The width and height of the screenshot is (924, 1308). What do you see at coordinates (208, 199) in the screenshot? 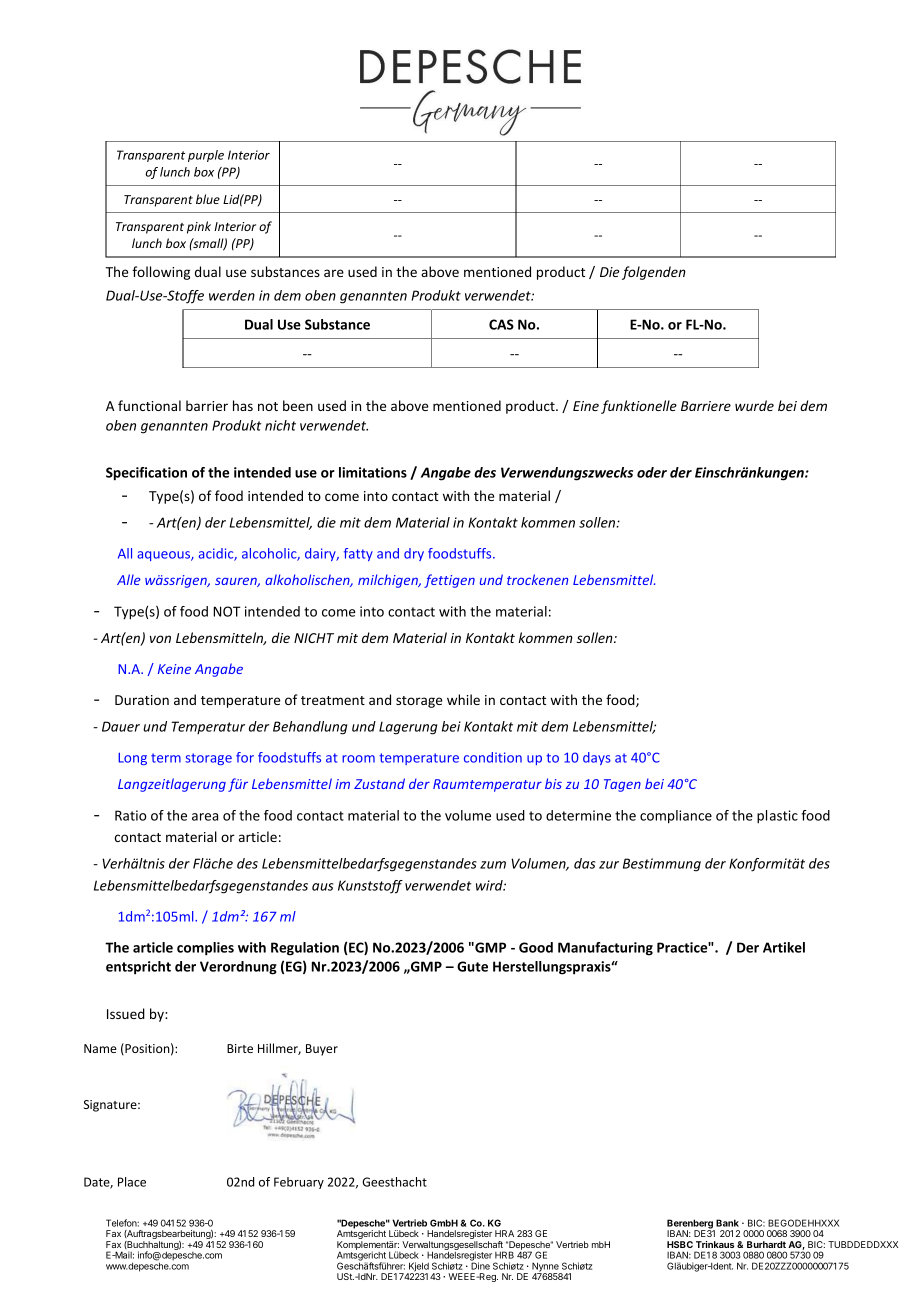
I see `blue` at bounding box center [208, 199].
